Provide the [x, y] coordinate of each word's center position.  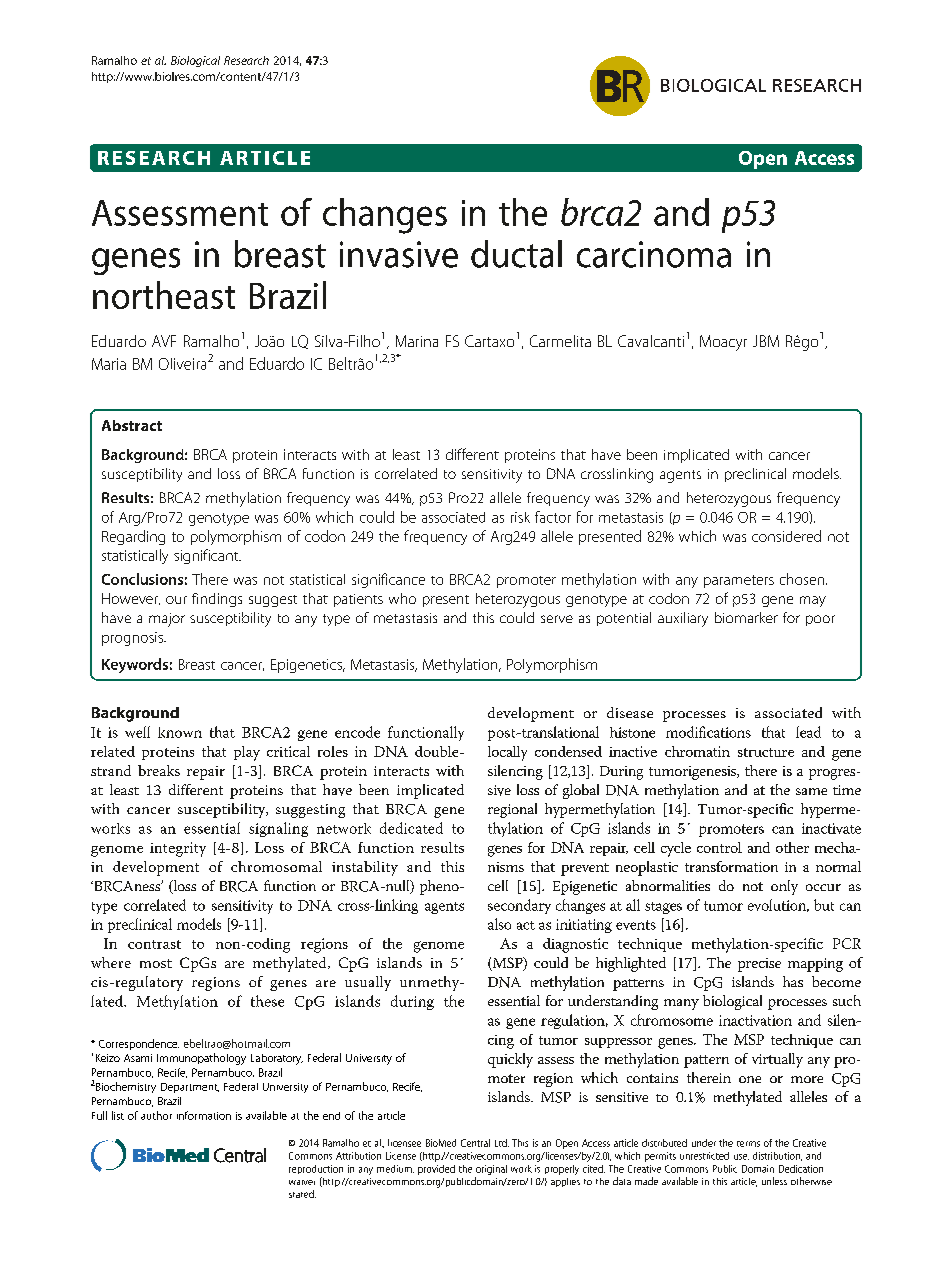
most [156, 963]
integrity [178, 849]
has [793, 981]
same [811, 791]
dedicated [411, 828]
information [204, 1115]
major [167, 620]
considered [786, 536]
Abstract [132, 425]
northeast [164, 295]
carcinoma [654, 254]
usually [368, 983]
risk [520, 517]
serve [557, 619]
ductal [516, 254]
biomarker [746, 617]
